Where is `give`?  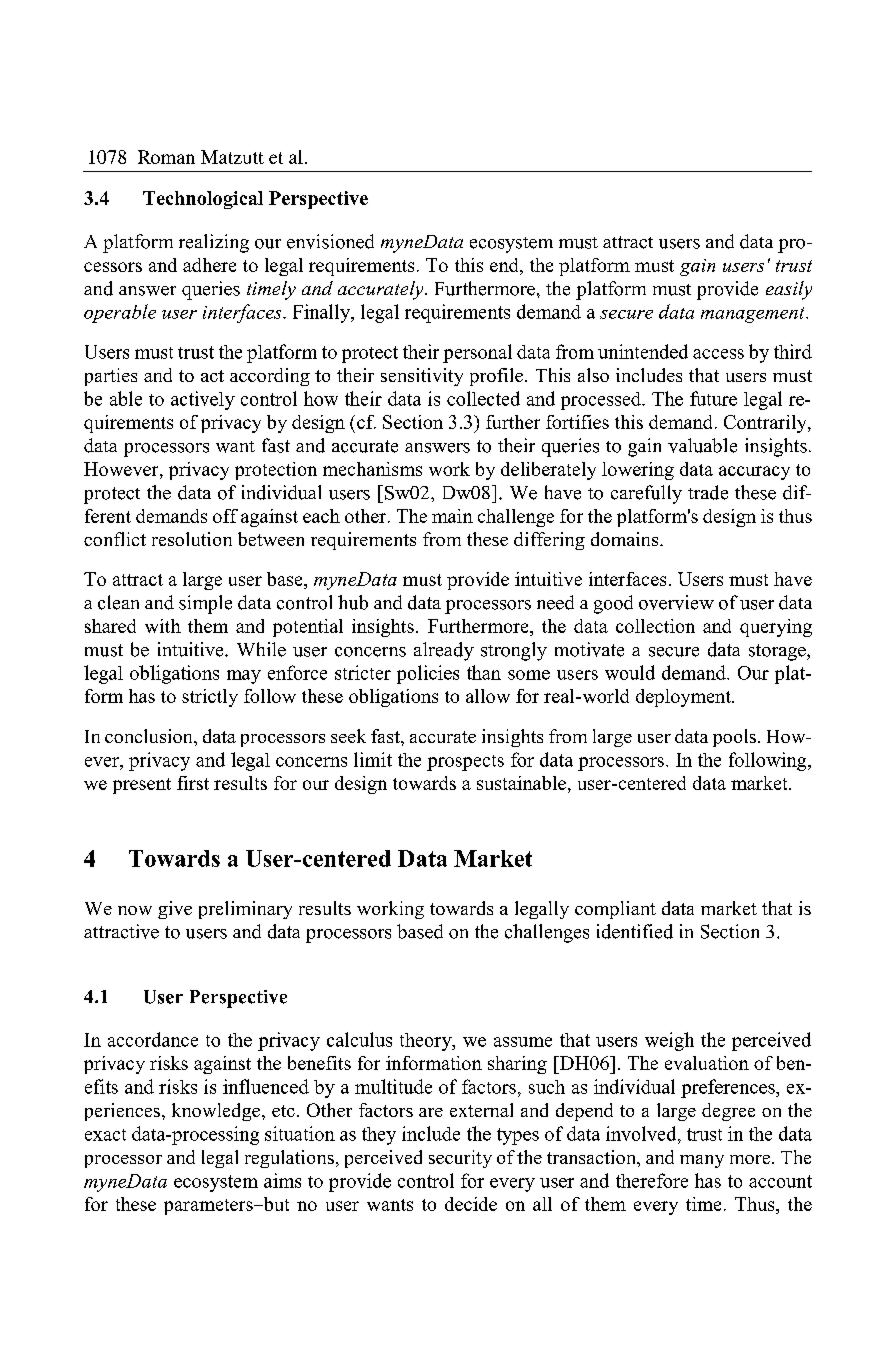 give is located at coordinates (175, 910).
